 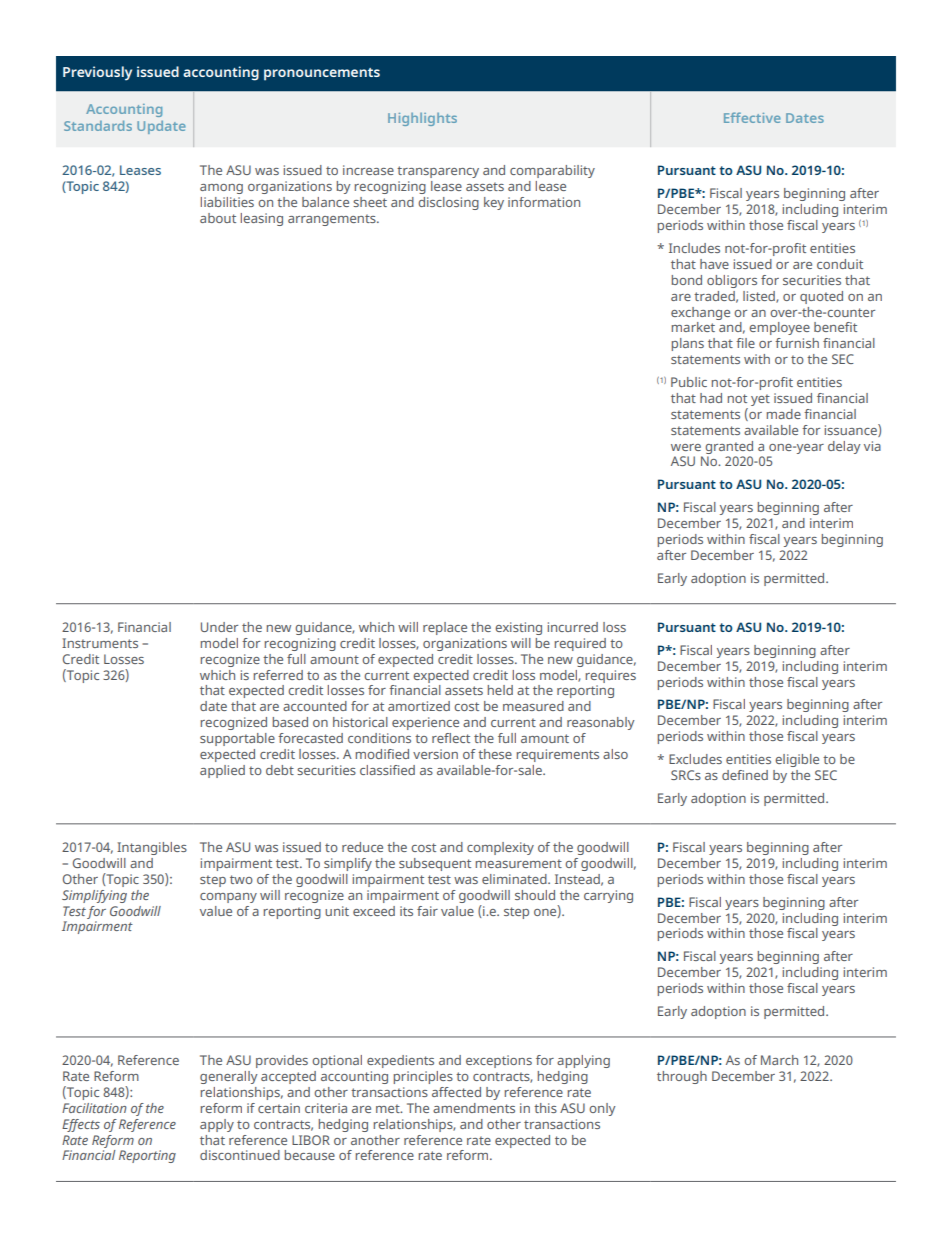 I want to click on made, so click(x=784, y=414).
